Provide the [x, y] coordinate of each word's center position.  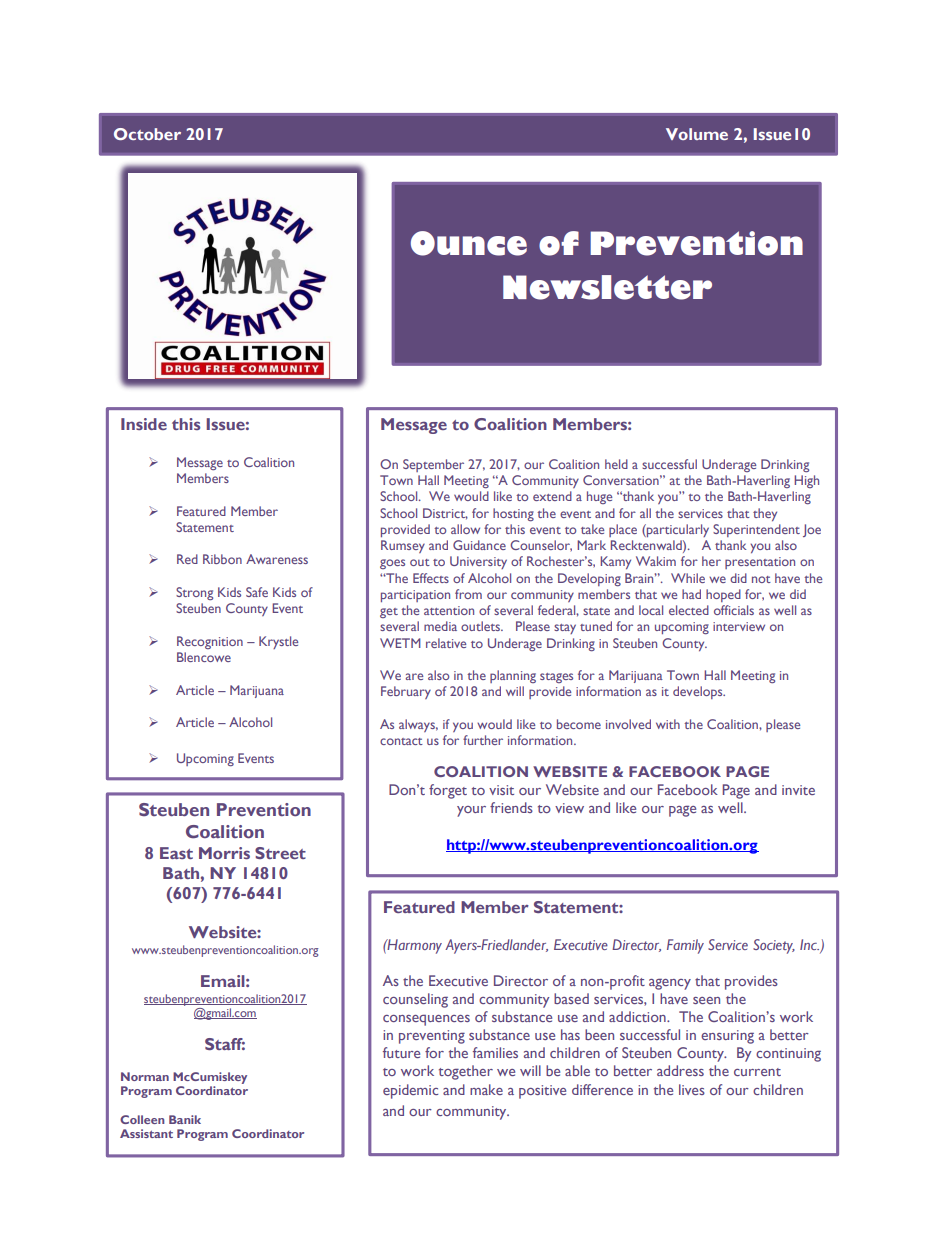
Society [774, 946]
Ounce [469, 243]
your [471, 811]
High [806, 481]
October [147, 134]
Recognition [210, 642]
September [433, 465]
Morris [224, 853]
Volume [697, 134]
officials [734, 610]
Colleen [142, 1119]
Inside [144, 424]
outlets [481, 626]
